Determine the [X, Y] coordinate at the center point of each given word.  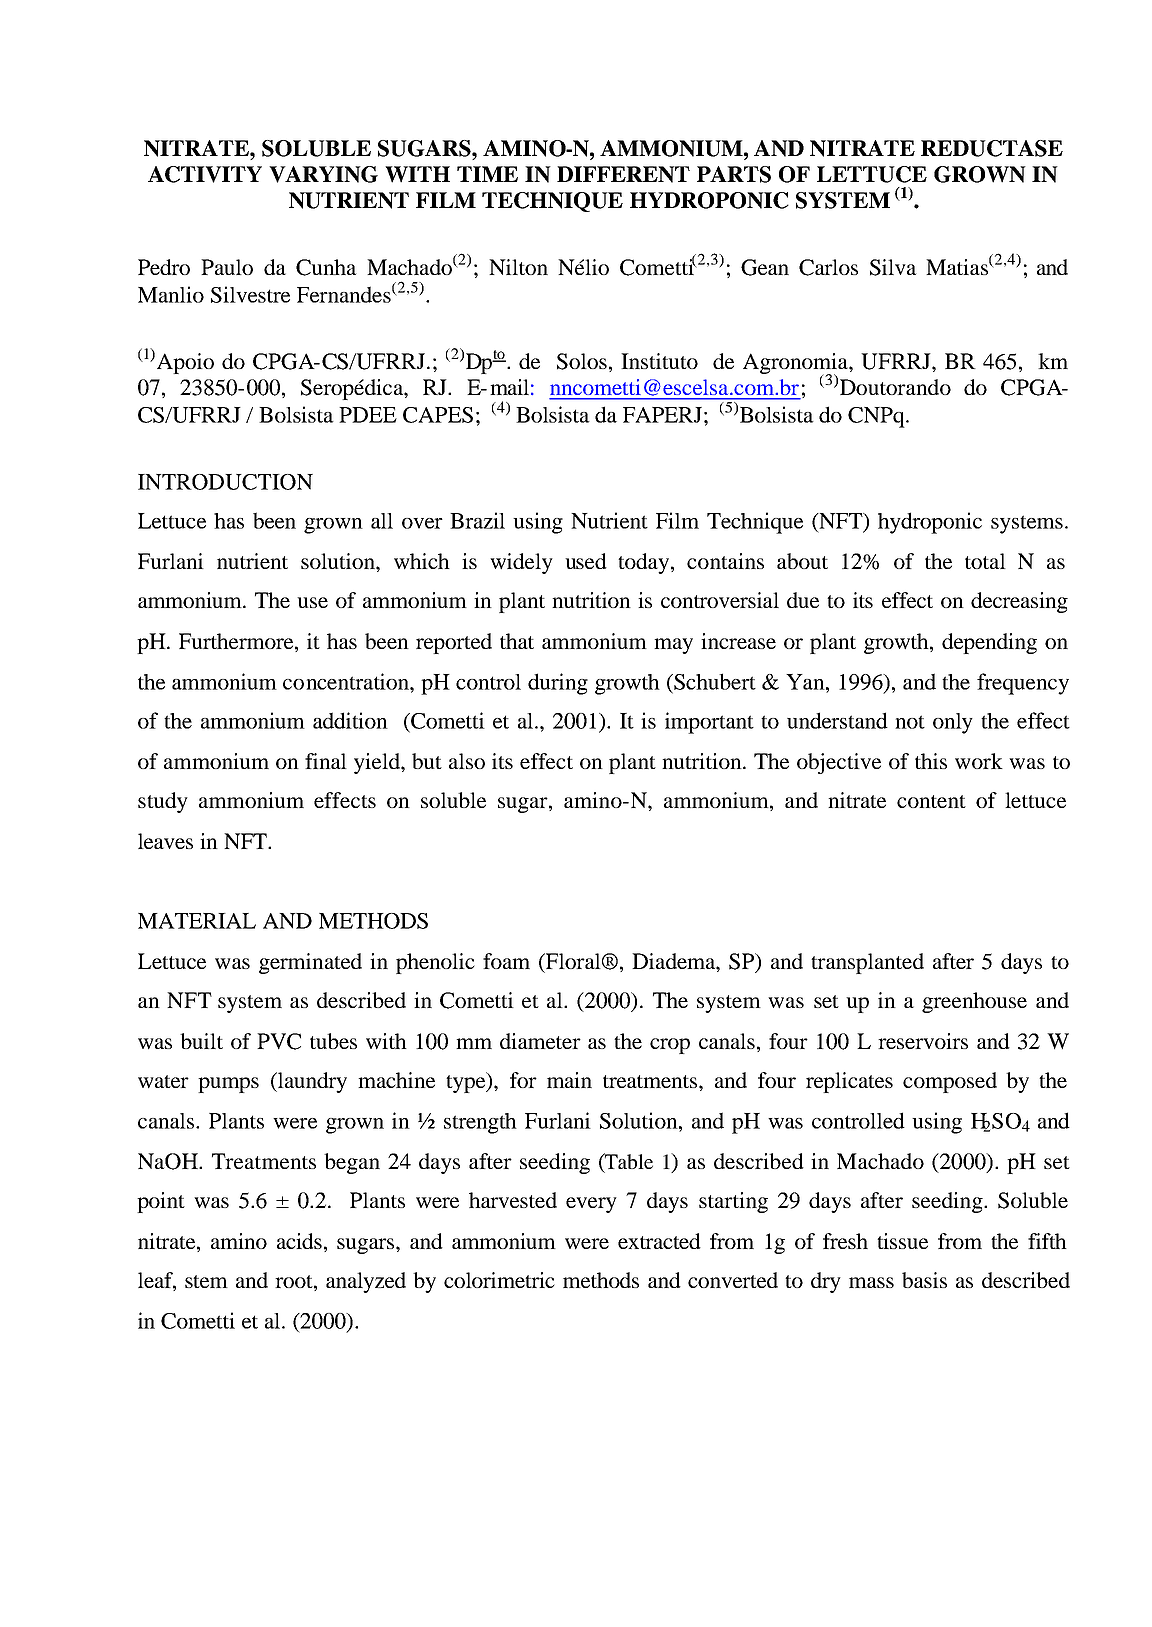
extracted [659, 1241]
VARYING [323, 174]
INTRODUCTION [225, 482]
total [985, 561]
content [931, 801]
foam [506, 961]
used [586, 561]
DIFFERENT [623, 174]
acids [299, 1241]
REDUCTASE [992, 148]
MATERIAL [197, 921]
